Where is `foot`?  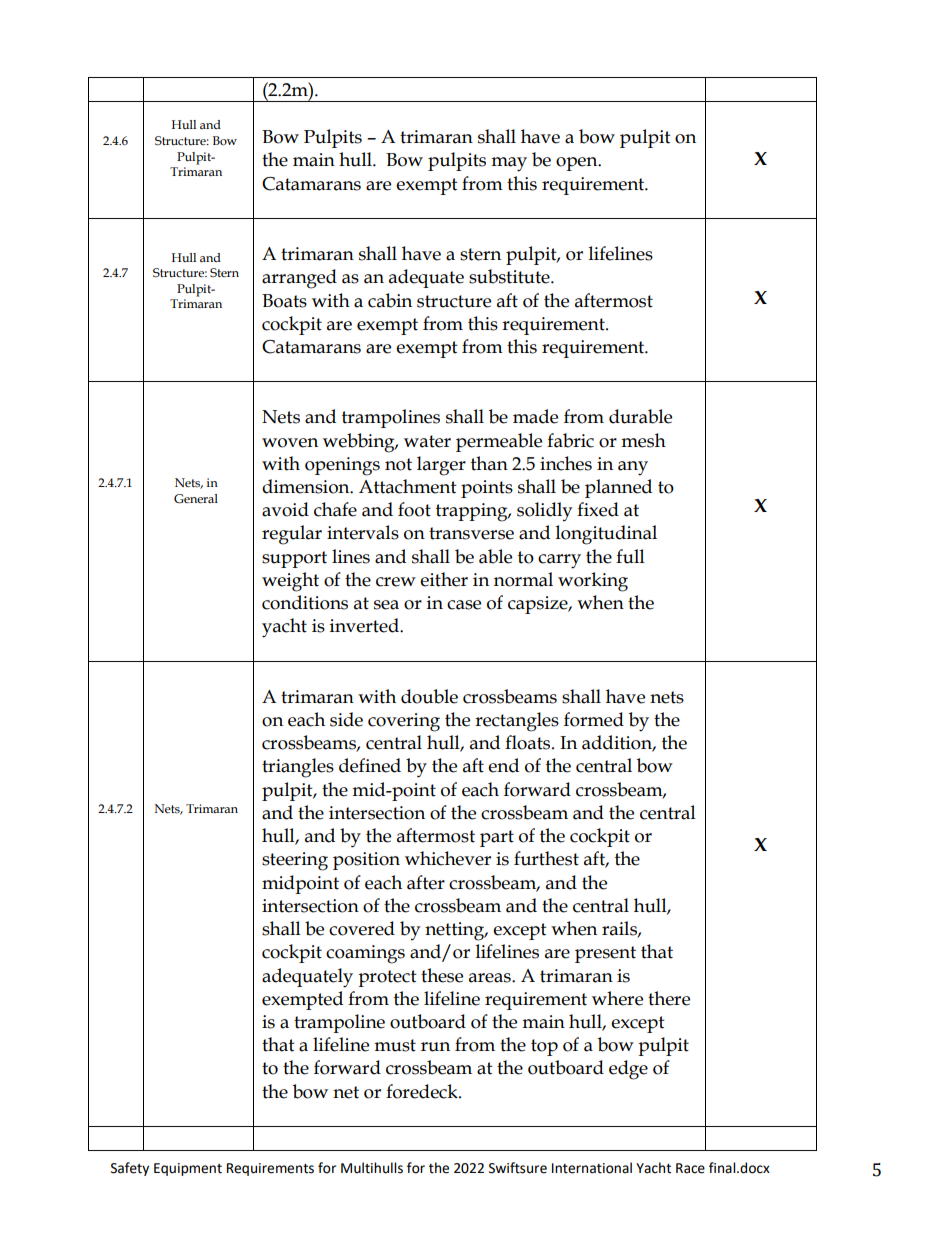 foot is located at coordinates (414, 509).
